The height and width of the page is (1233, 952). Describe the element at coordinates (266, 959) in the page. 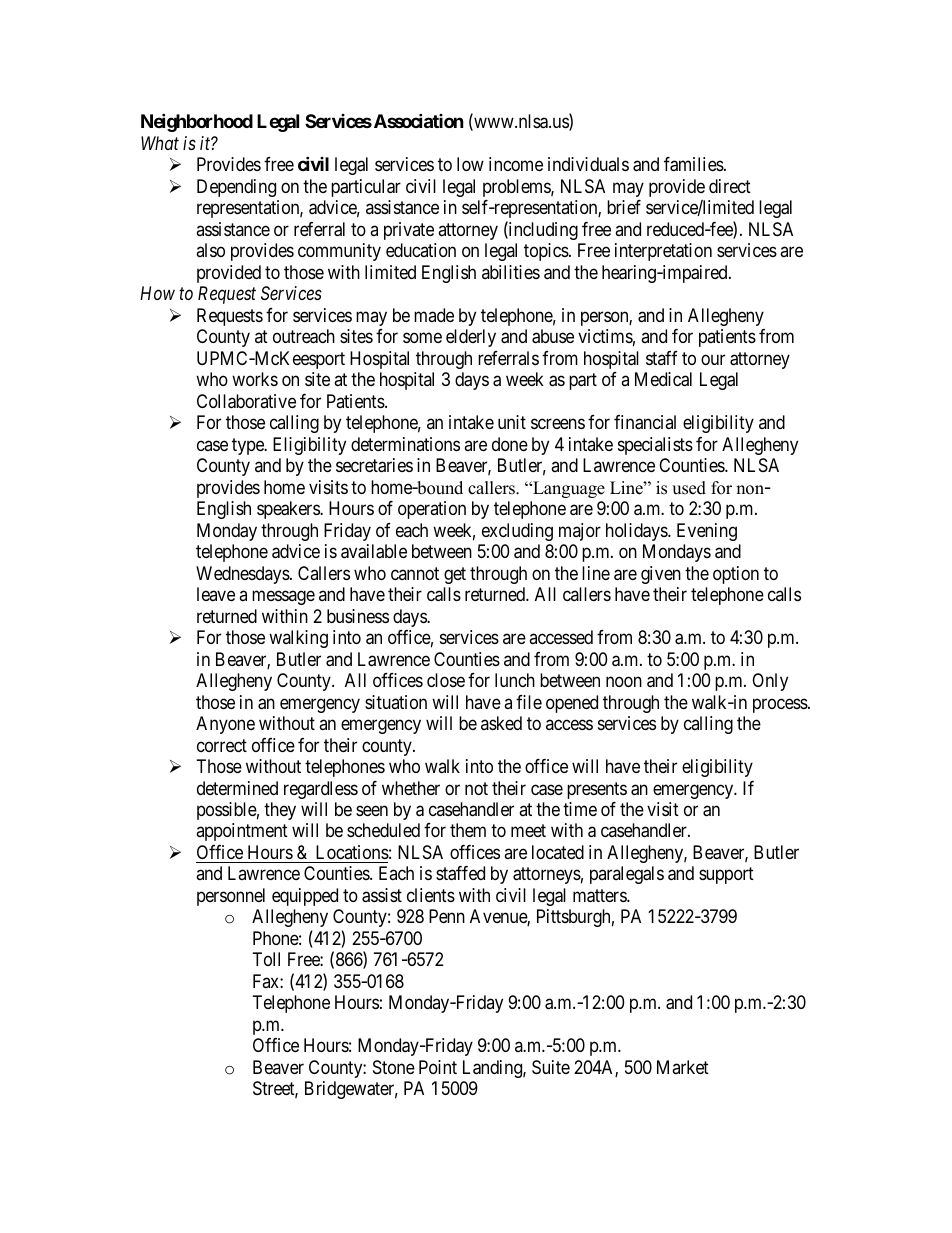

I see `Toll` at that location.
